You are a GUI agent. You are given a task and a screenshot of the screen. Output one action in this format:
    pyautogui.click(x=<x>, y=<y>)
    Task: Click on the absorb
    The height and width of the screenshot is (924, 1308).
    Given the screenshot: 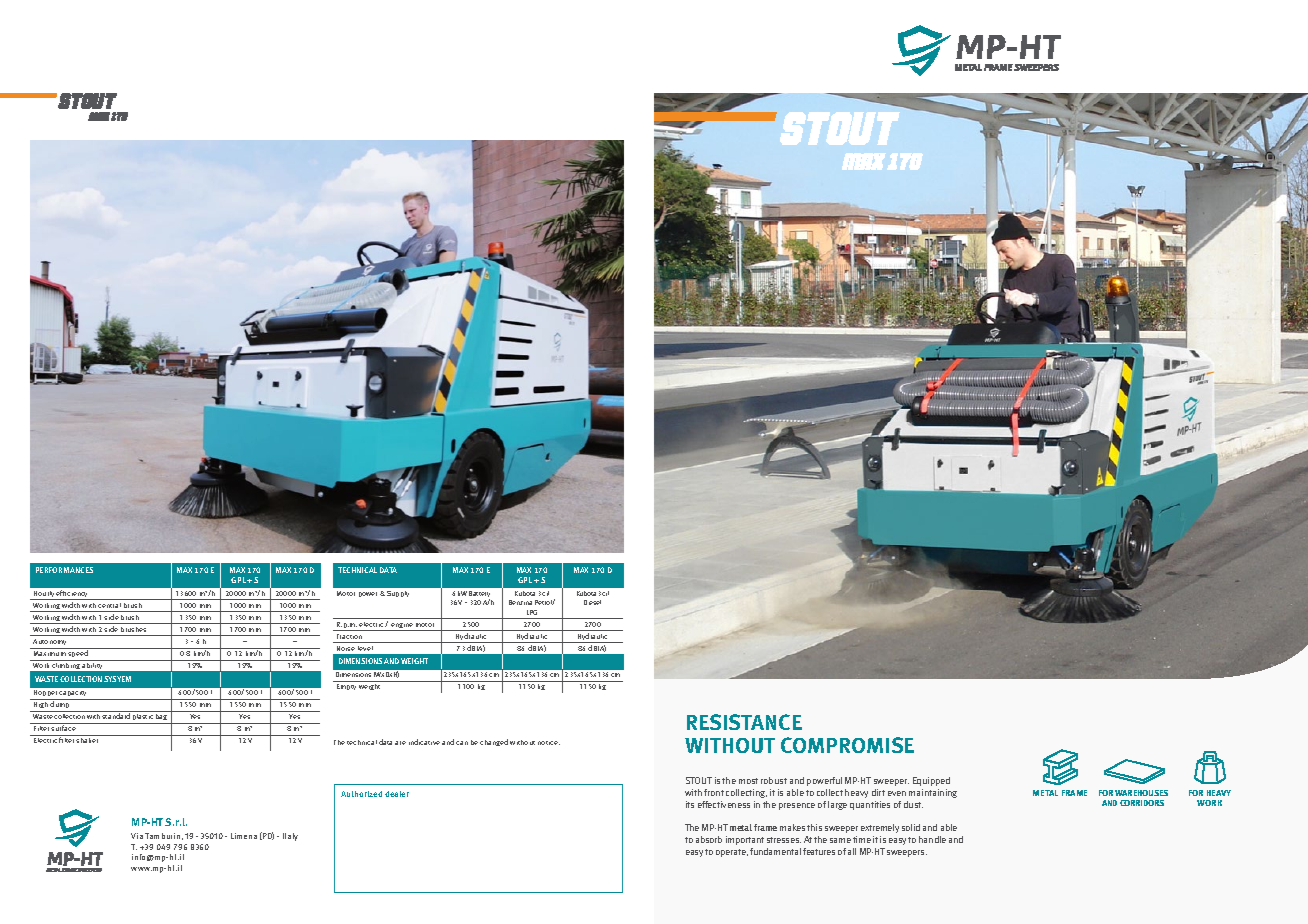 What is the action you would take?
    pyautogui.click(x=709, y=839)
